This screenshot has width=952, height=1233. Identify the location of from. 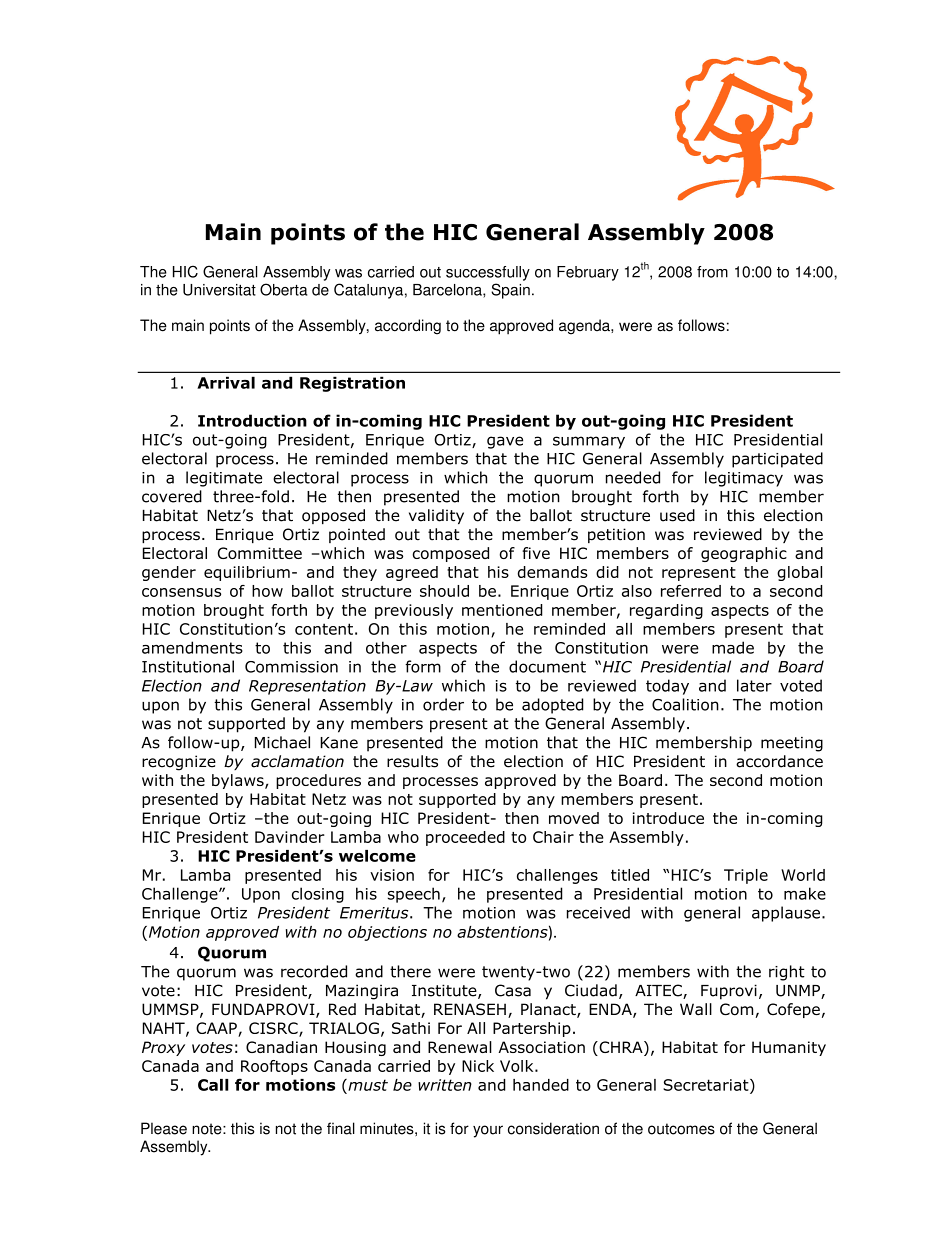
(712, 272).
